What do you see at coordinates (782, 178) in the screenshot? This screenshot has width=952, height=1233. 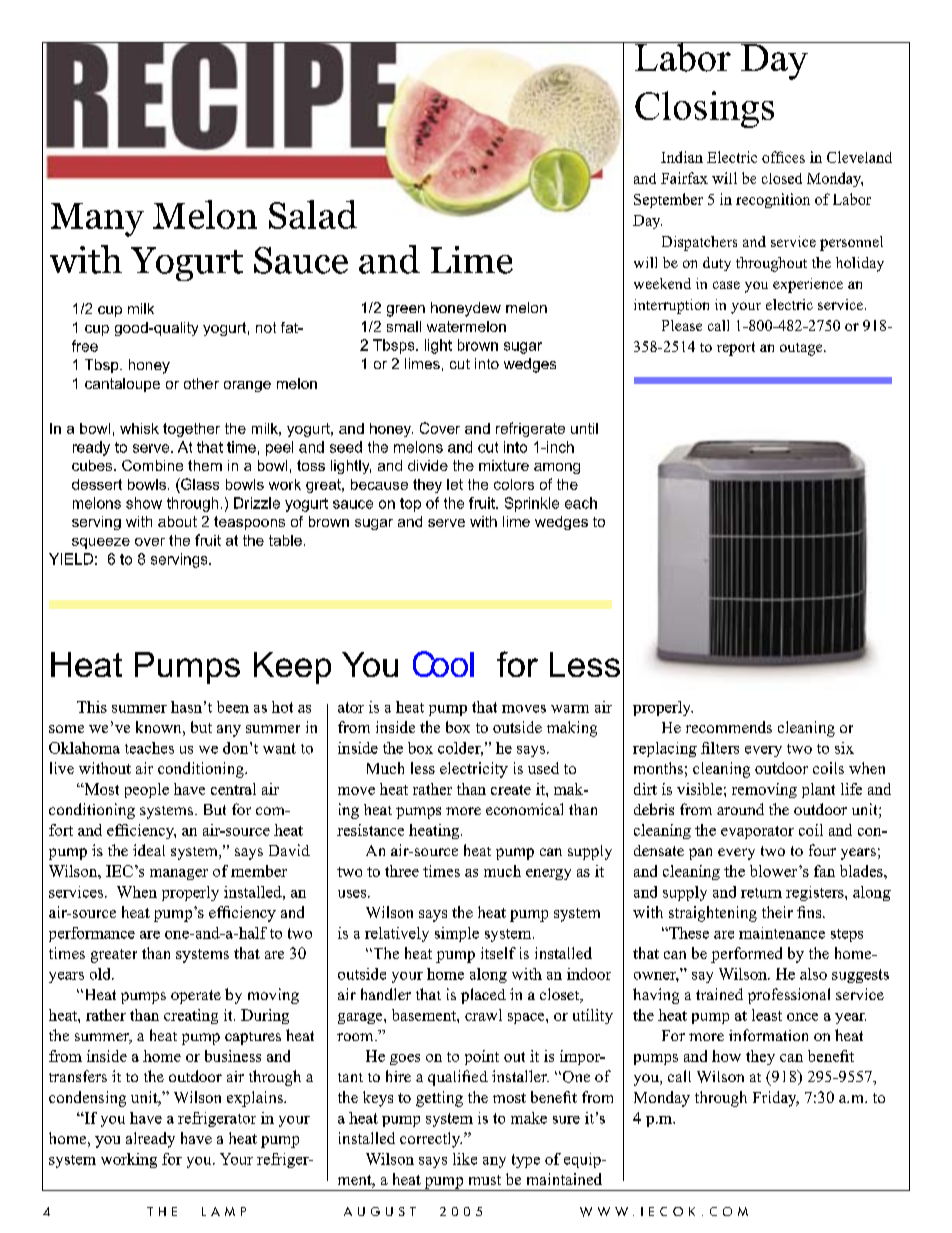 I see `closed` at bounding box center [782, 178].
